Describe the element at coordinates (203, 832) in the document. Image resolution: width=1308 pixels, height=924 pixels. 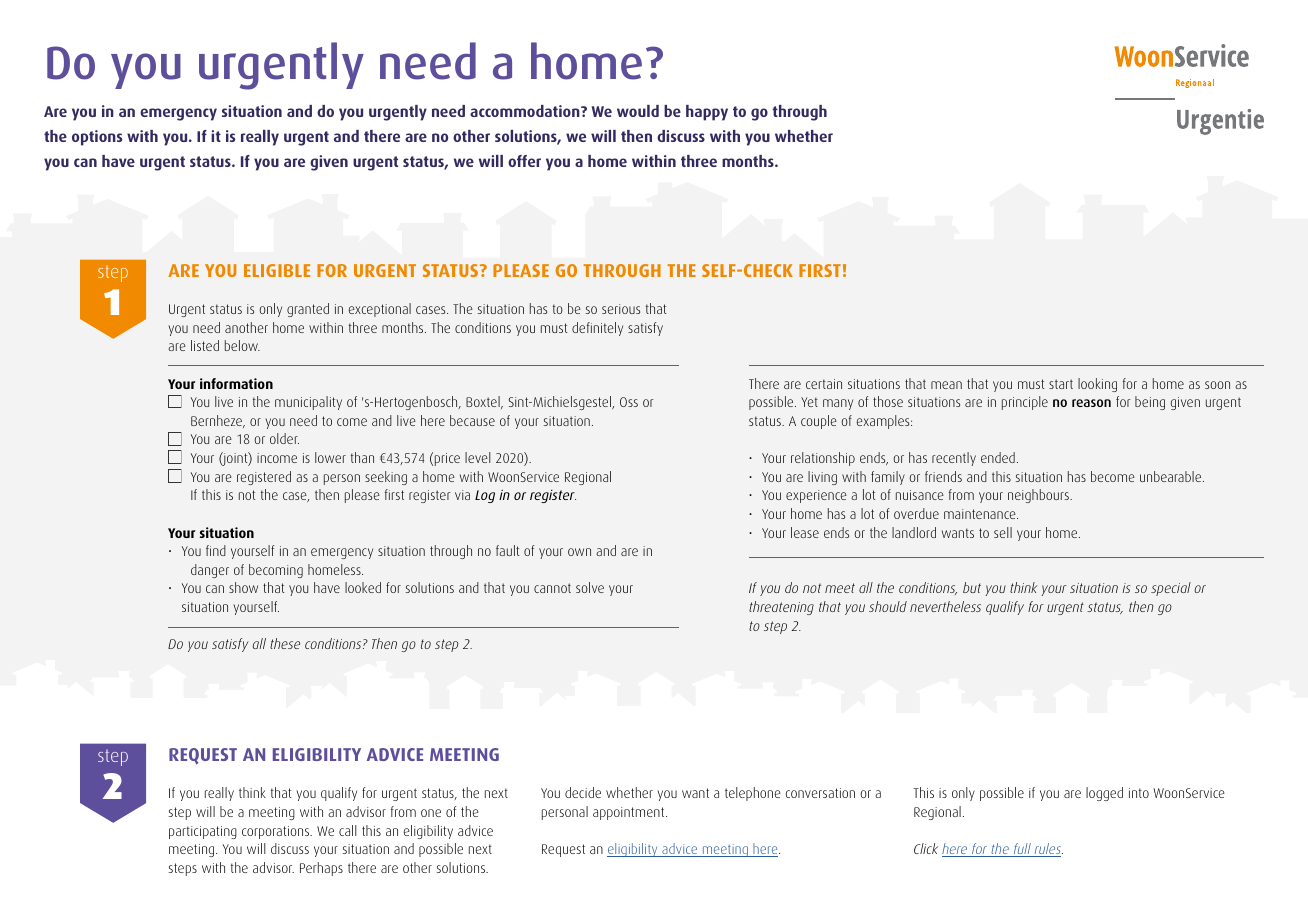
I see `participating` at that location.
